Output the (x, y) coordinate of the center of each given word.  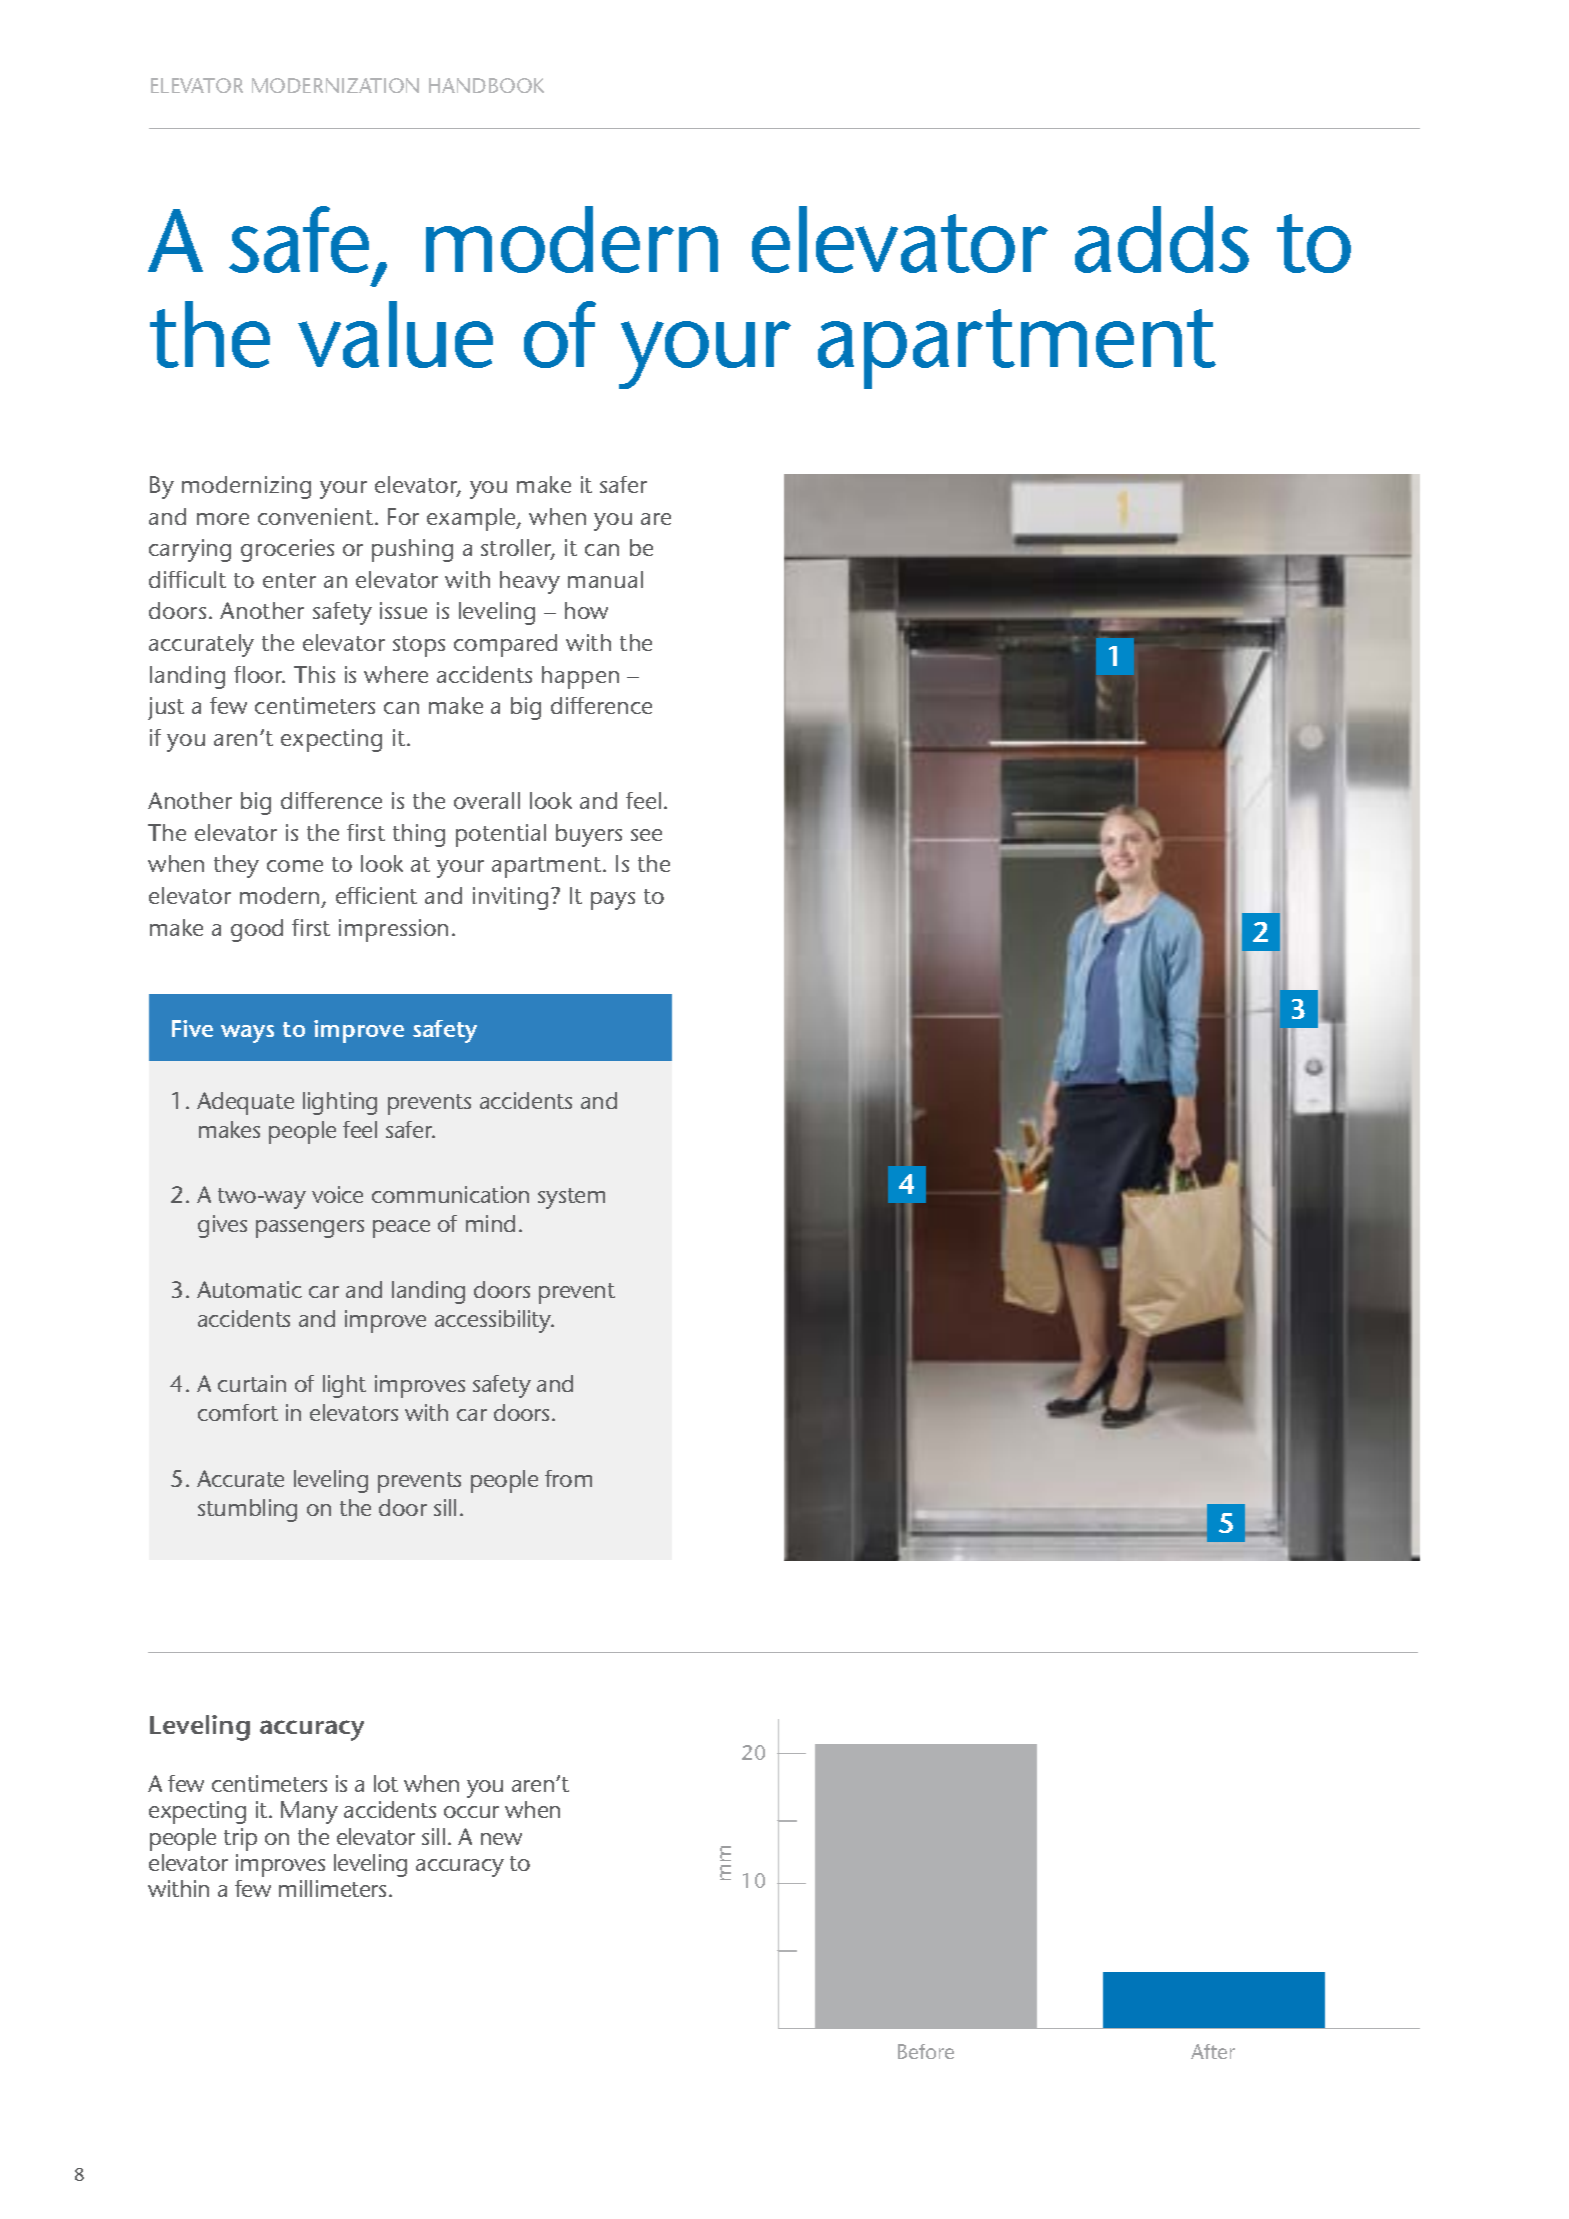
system (571, 1198)
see (646, 835)
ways (247, 1034)
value (395, 334)
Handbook (486, 85)
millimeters (332, 1888)
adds (1162, 239)
